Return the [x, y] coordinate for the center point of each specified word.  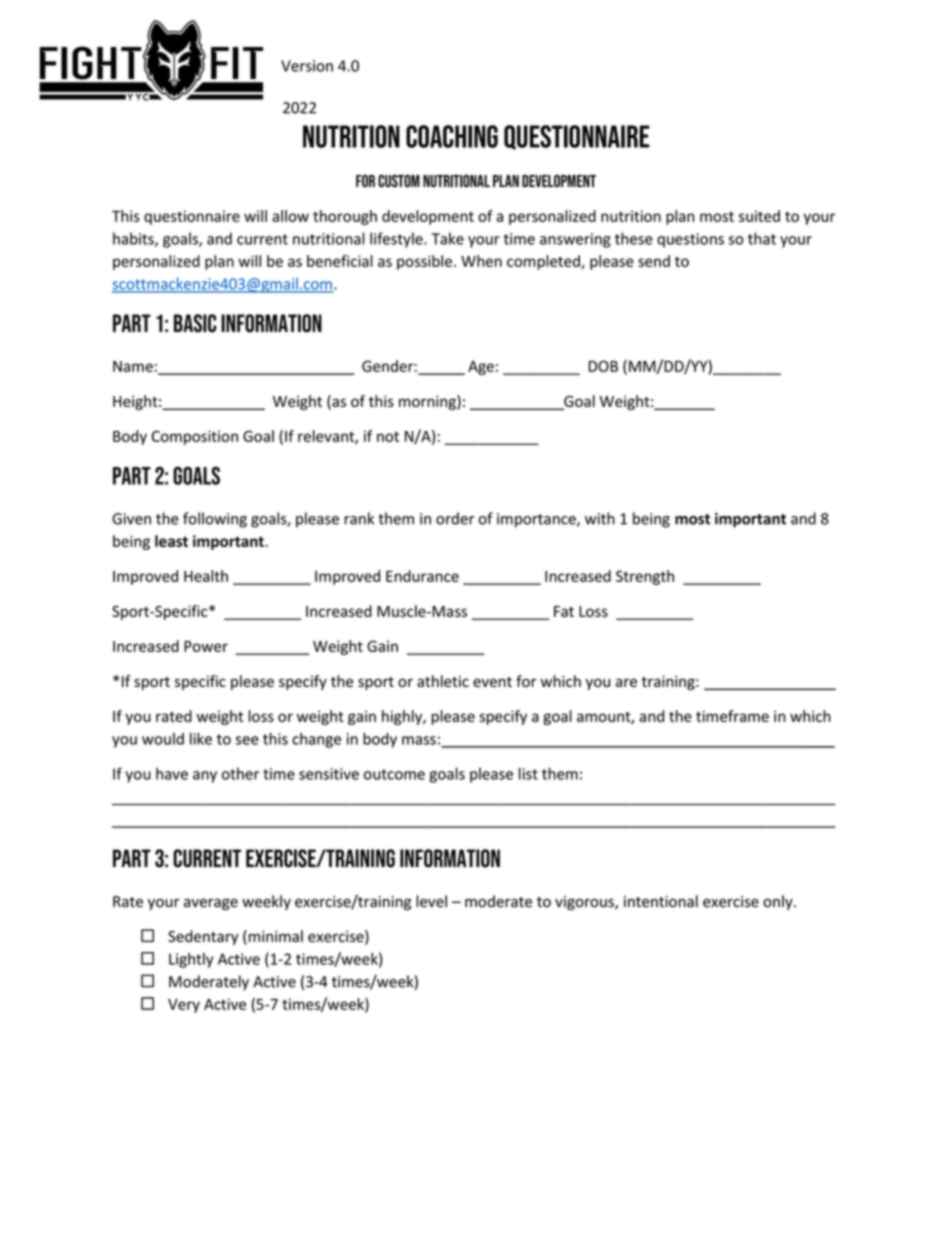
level [431, 901]
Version [307, 66]
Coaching [452, 136]
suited [759, 216]
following [215, 520]
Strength [645, 577]
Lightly [191, 960]
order [455, 518]
